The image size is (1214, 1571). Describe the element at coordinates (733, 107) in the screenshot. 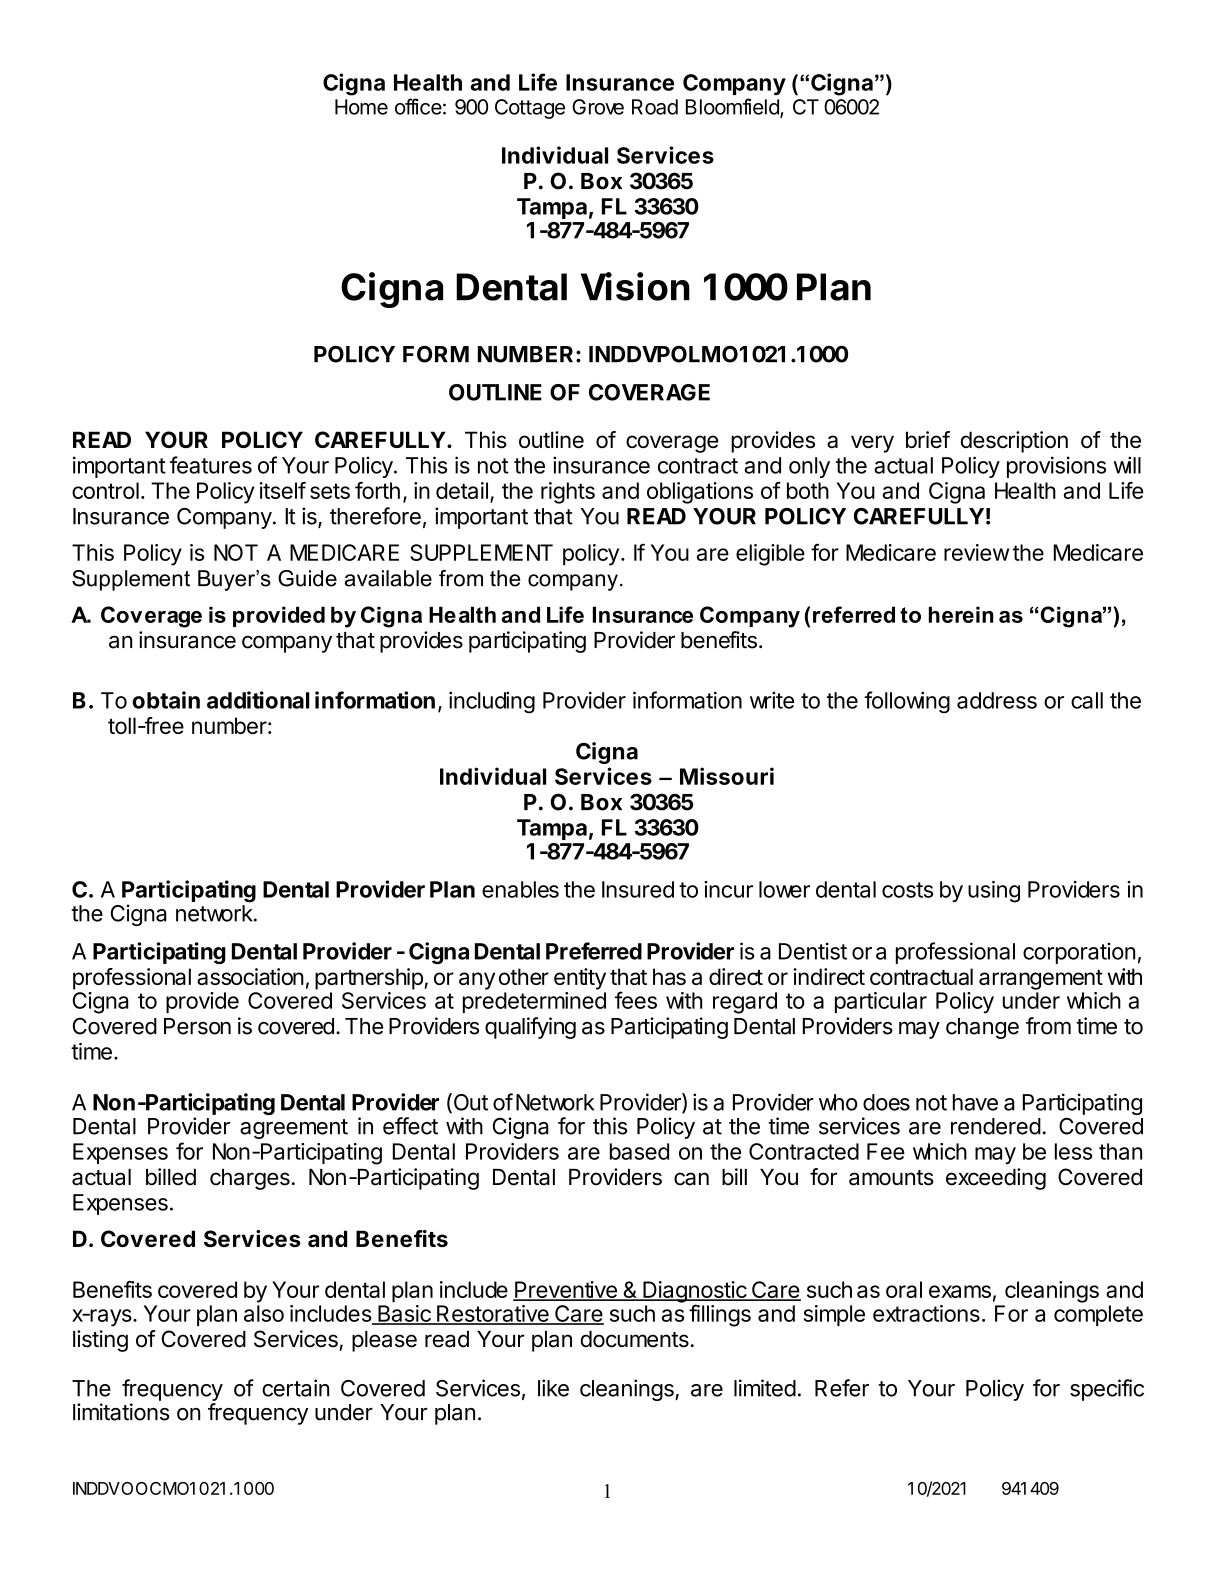

I see `Bloomfield` at that location.
